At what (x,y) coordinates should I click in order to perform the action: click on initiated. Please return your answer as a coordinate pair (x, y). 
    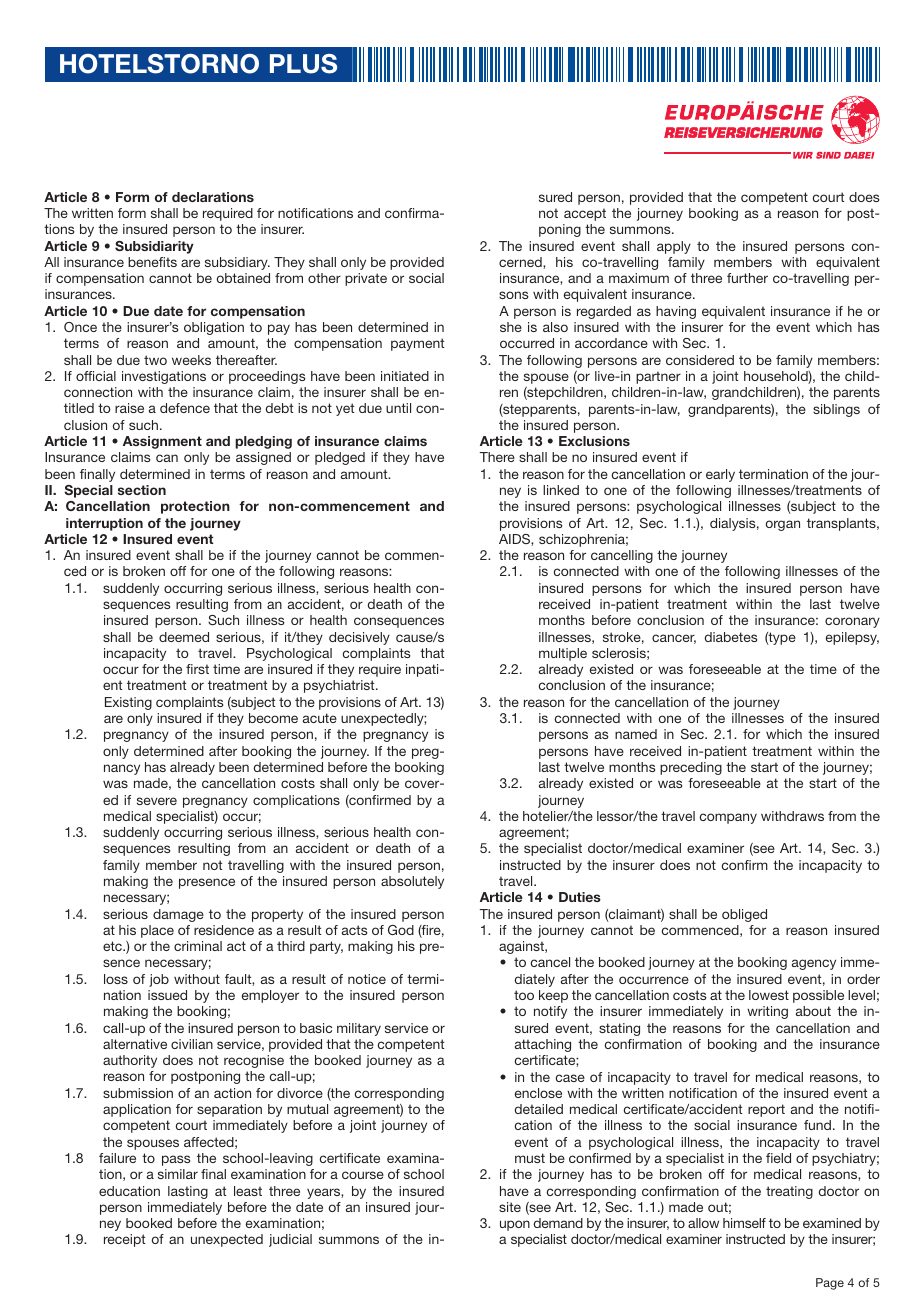
    Looking at the image, I should click on (405, 376).
